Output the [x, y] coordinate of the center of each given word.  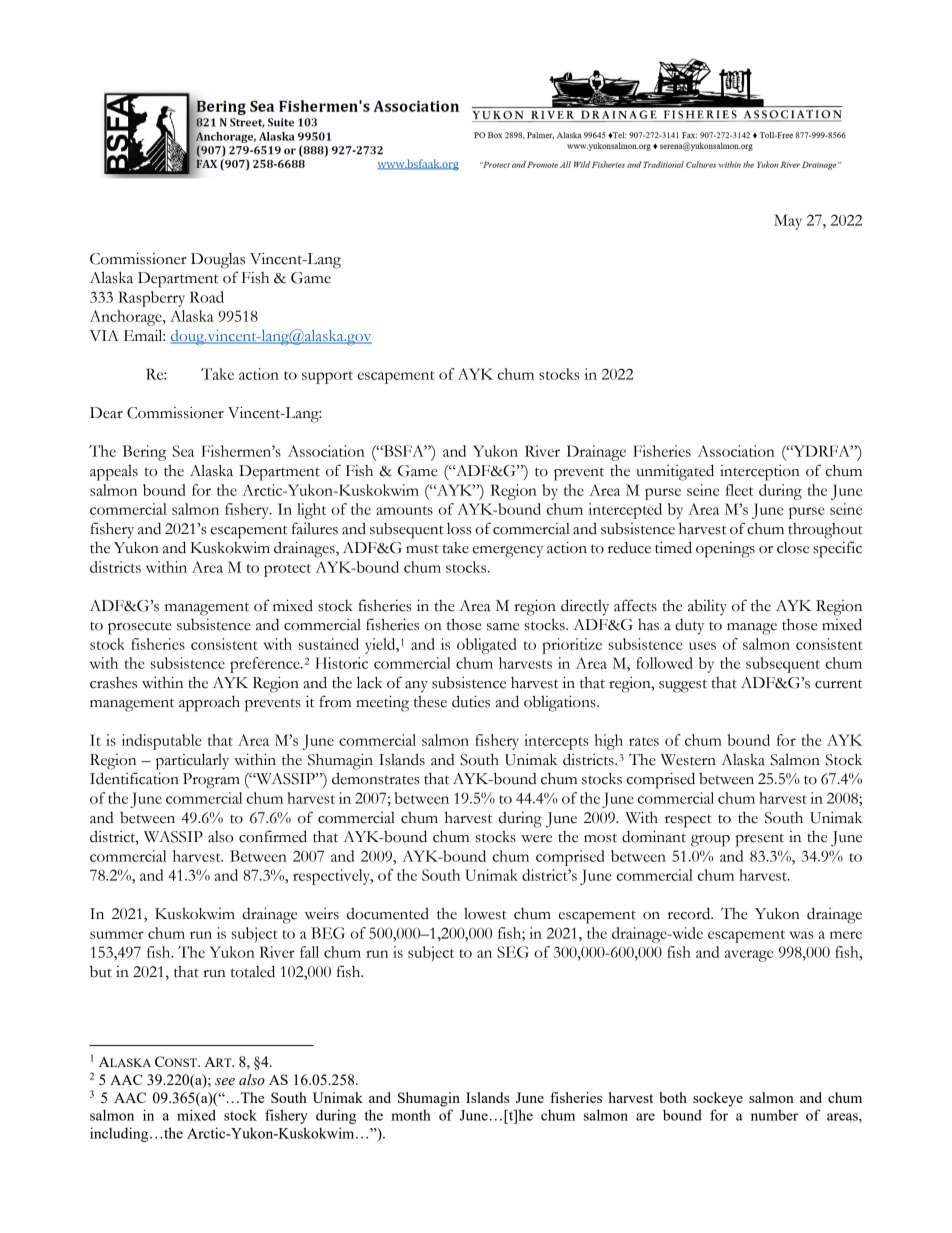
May [788, 222]
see [225, 1082]
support [327, 377]
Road [207, 297]
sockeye [718, 1099]
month [411, 1115]
